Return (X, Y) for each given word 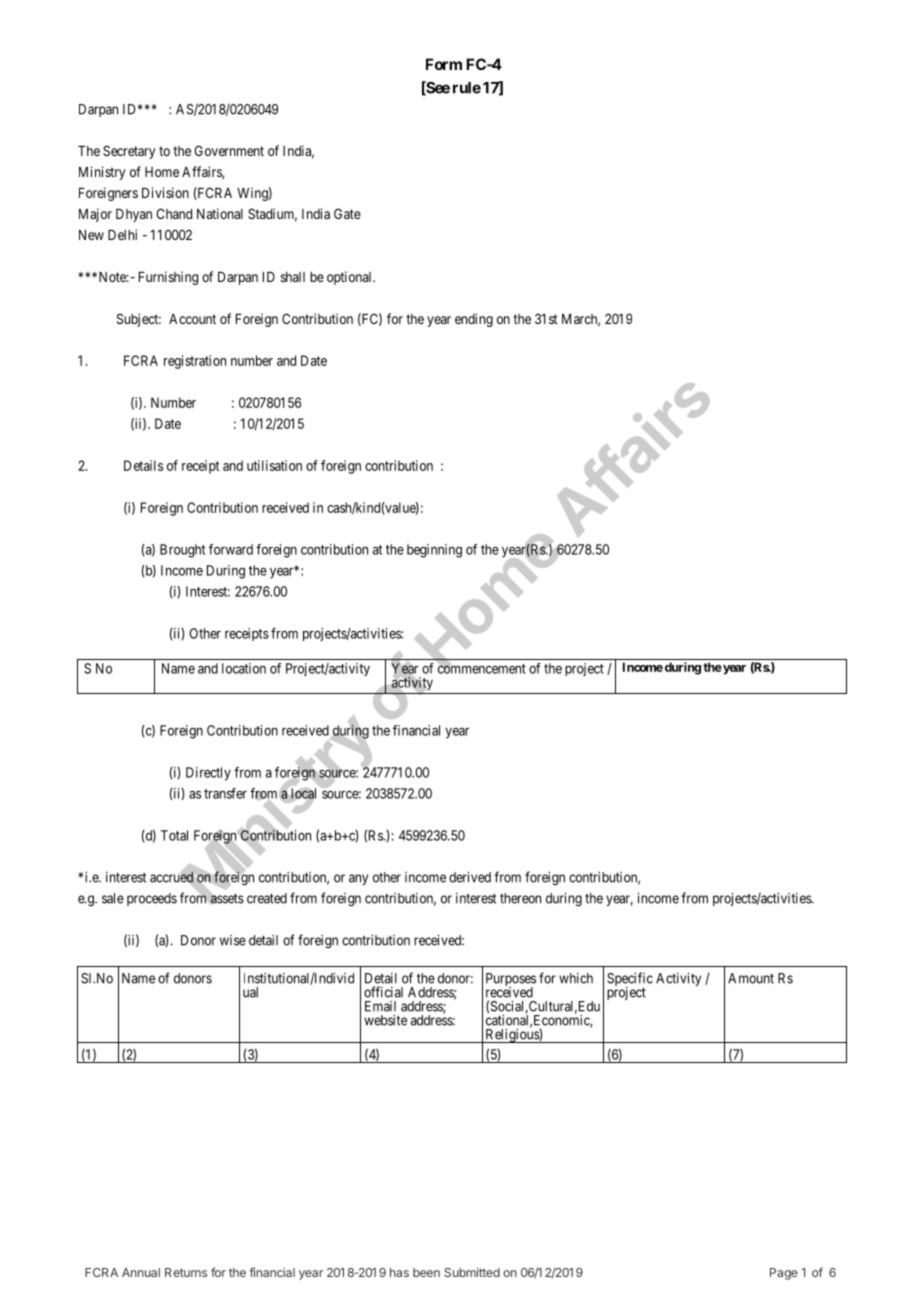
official (383, 992)
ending (474, 320)
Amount (751, 978)
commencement (482, 668)
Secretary (129, 152)
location (244, 668)
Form (444, 64)
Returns (186, 1272)
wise (233, 940)
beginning (434, 551)
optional (350, 278)
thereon (520, 898)
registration (195, 362)
